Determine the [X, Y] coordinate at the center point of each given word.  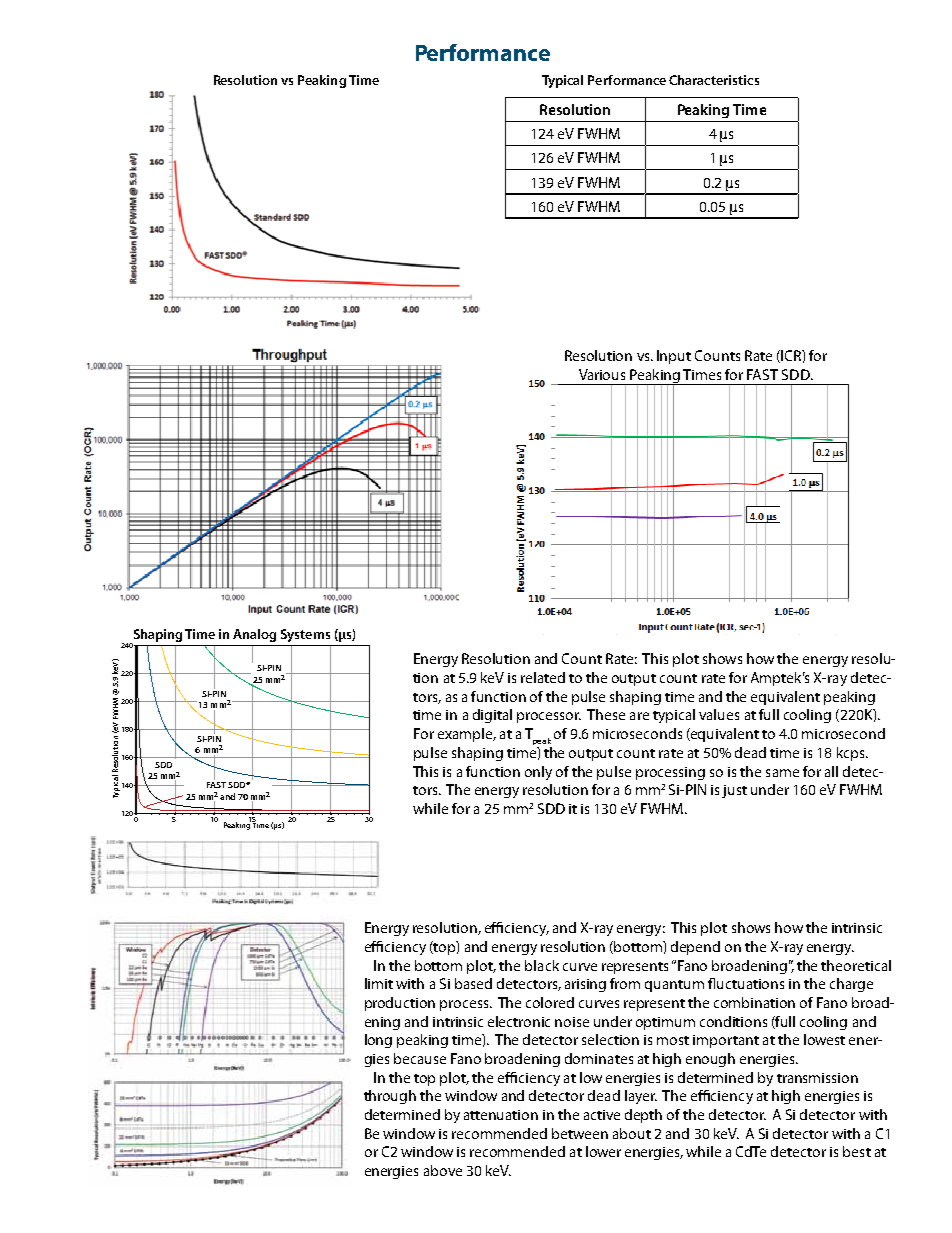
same [782, 773]
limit [379, 983]
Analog [254, 635]
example [466, 735]
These [606, 714]
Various [602, 374]
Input [674, 357]
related [543, 677]
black [542, 965]
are [639, 716]
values [719, 714]
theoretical [856, 965]
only [538, 773]
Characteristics [714, 80]
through [390, 1097]
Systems [305, 635]
